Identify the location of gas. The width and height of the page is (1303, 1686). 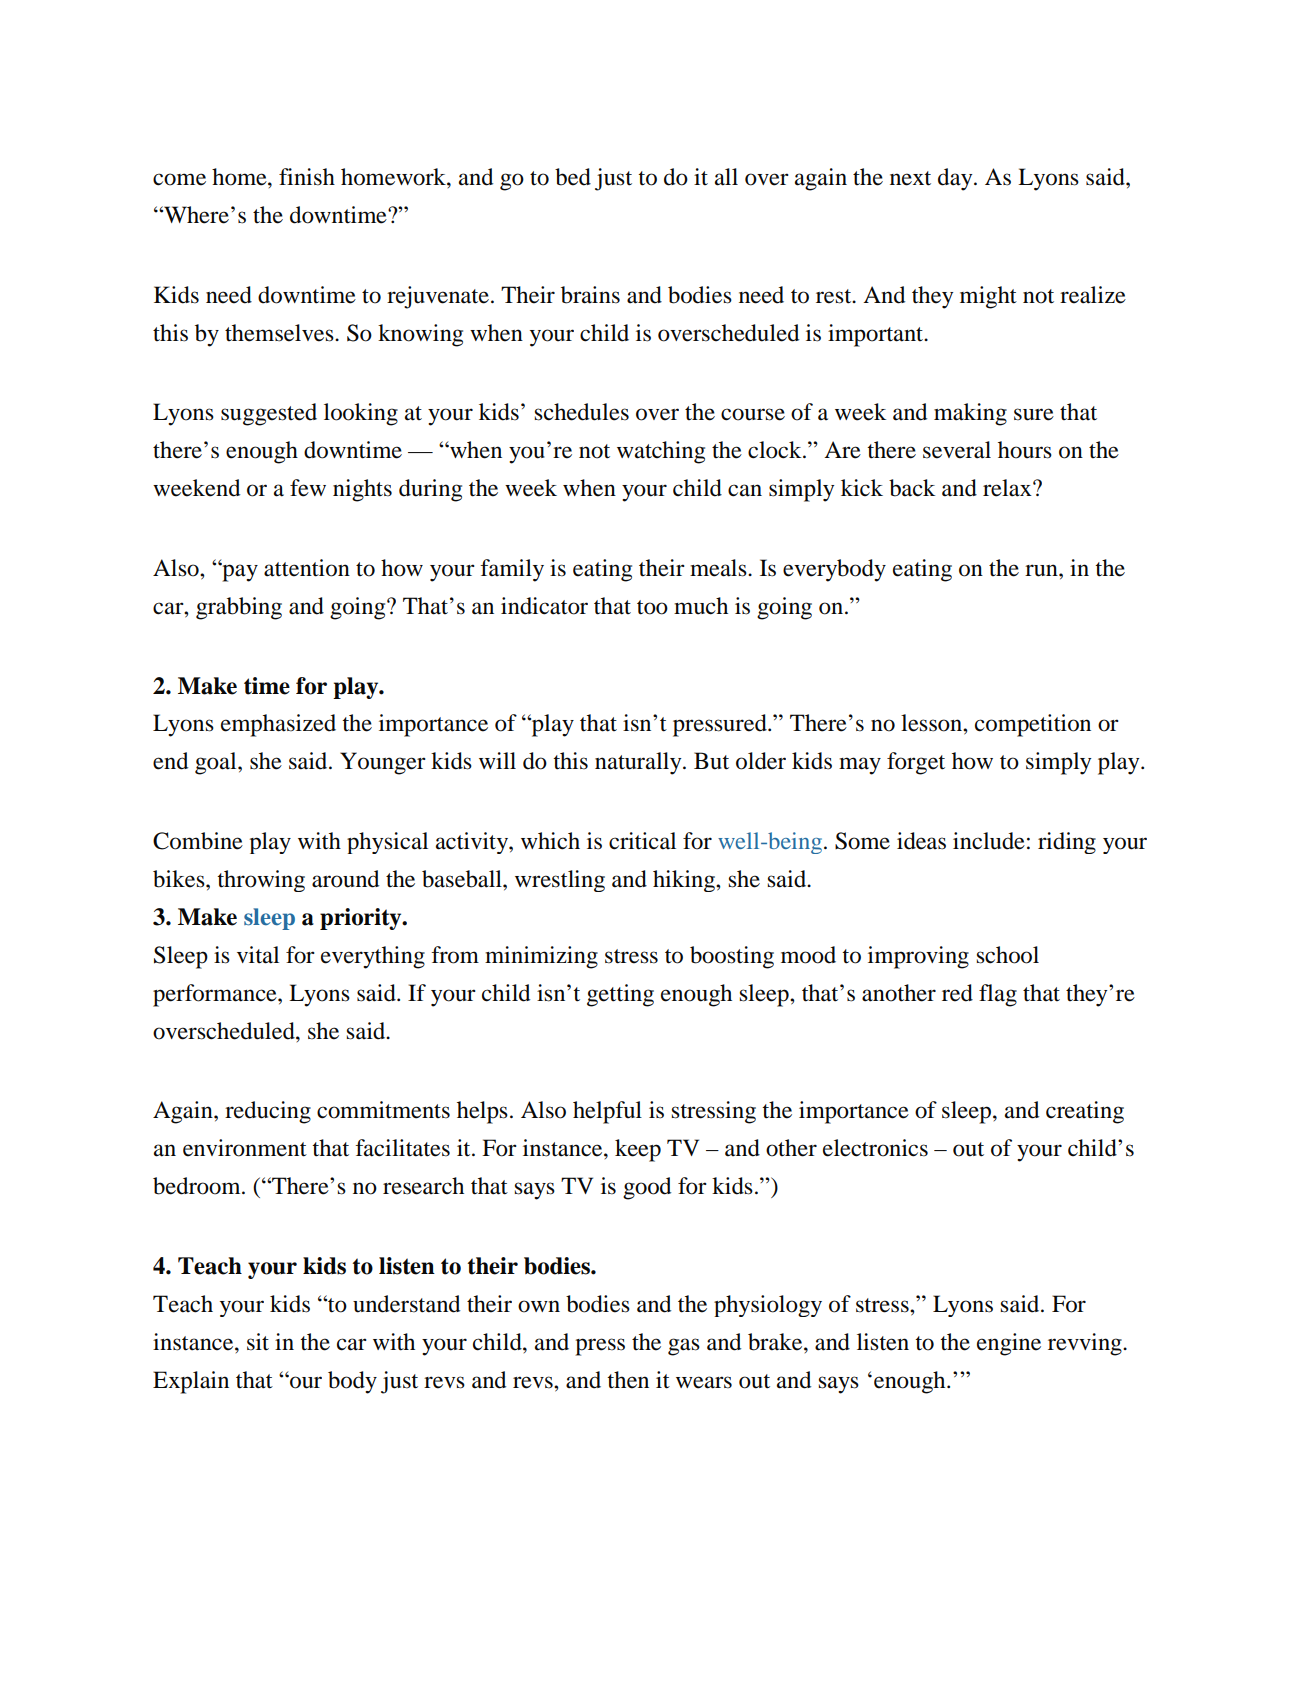
(684, 1347).
